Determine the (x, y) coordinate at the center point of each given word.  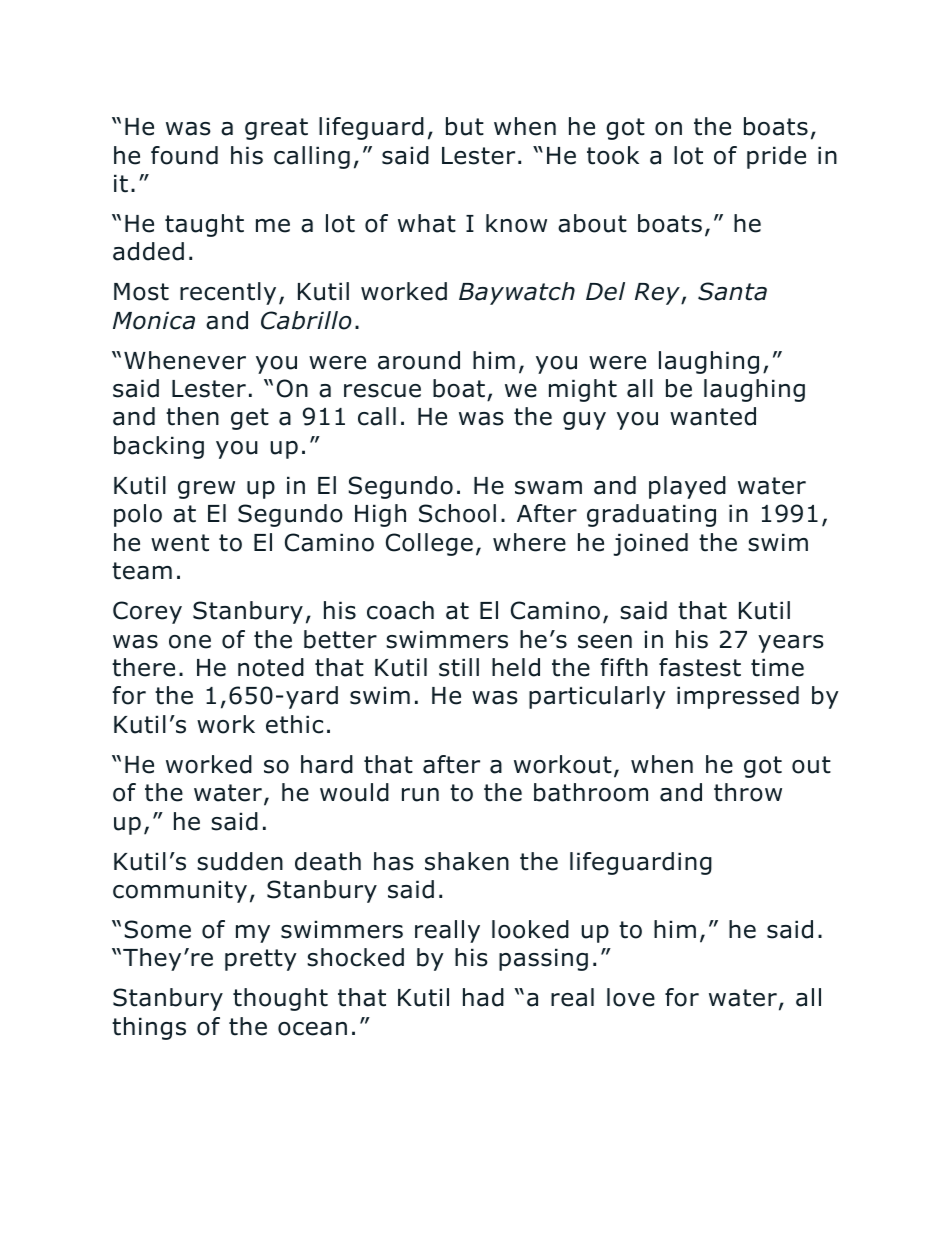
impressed (738, 697)
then (192, 416)
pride (776, 157)
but (465, 126)
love (631, 997)
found (184, 155)
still (459, 667)
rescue (382, 391)
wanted (713, 416)
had (483, 997)
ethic (294, 724)
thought (280, 999)
